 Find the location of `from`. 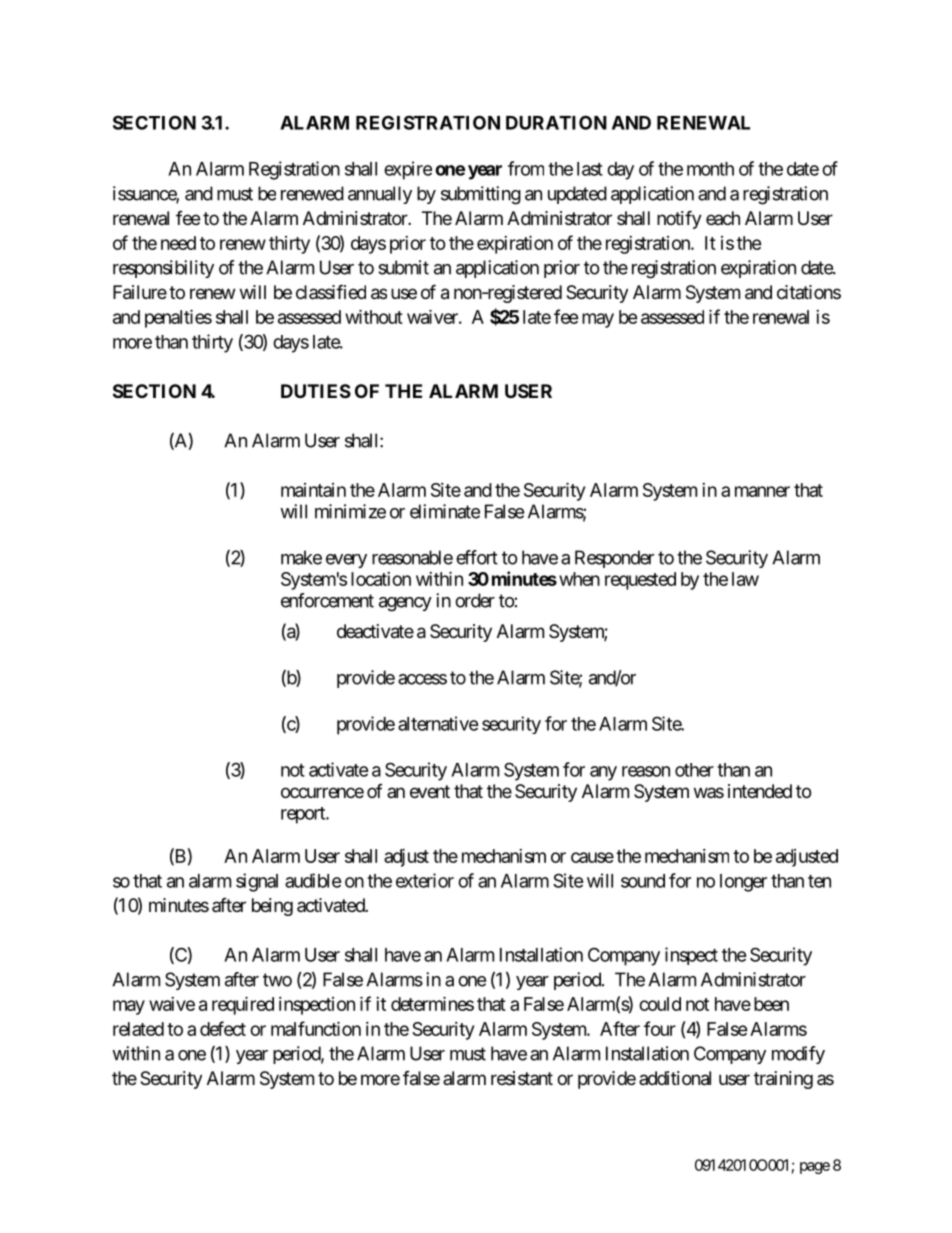

from is located at coordinates (526, 168).
